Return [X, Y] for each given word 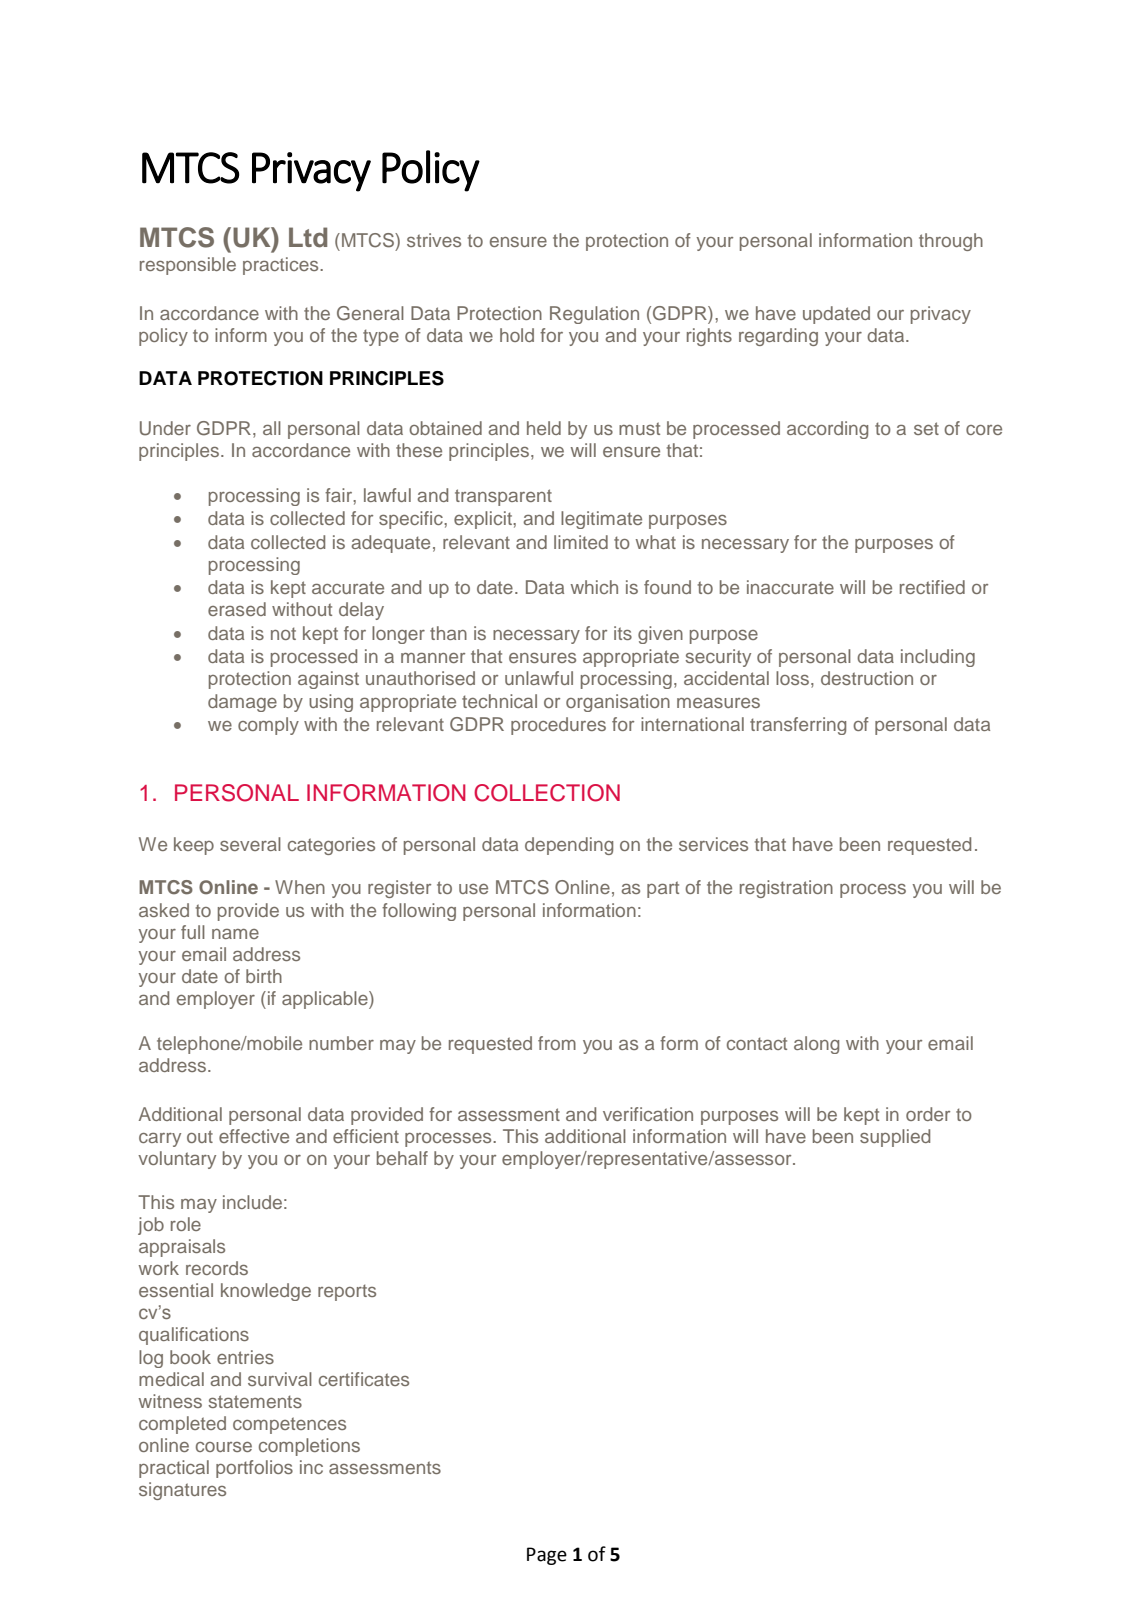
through [951, 242]
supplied [895, 1138]
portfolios [254, 1469]
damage [242, 703]
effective [254, 1136]
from [557, 1043]
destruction [867, 678]
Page [547, 1556]
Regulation [594, 315]
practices [282, 266]
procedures [558, 726]
